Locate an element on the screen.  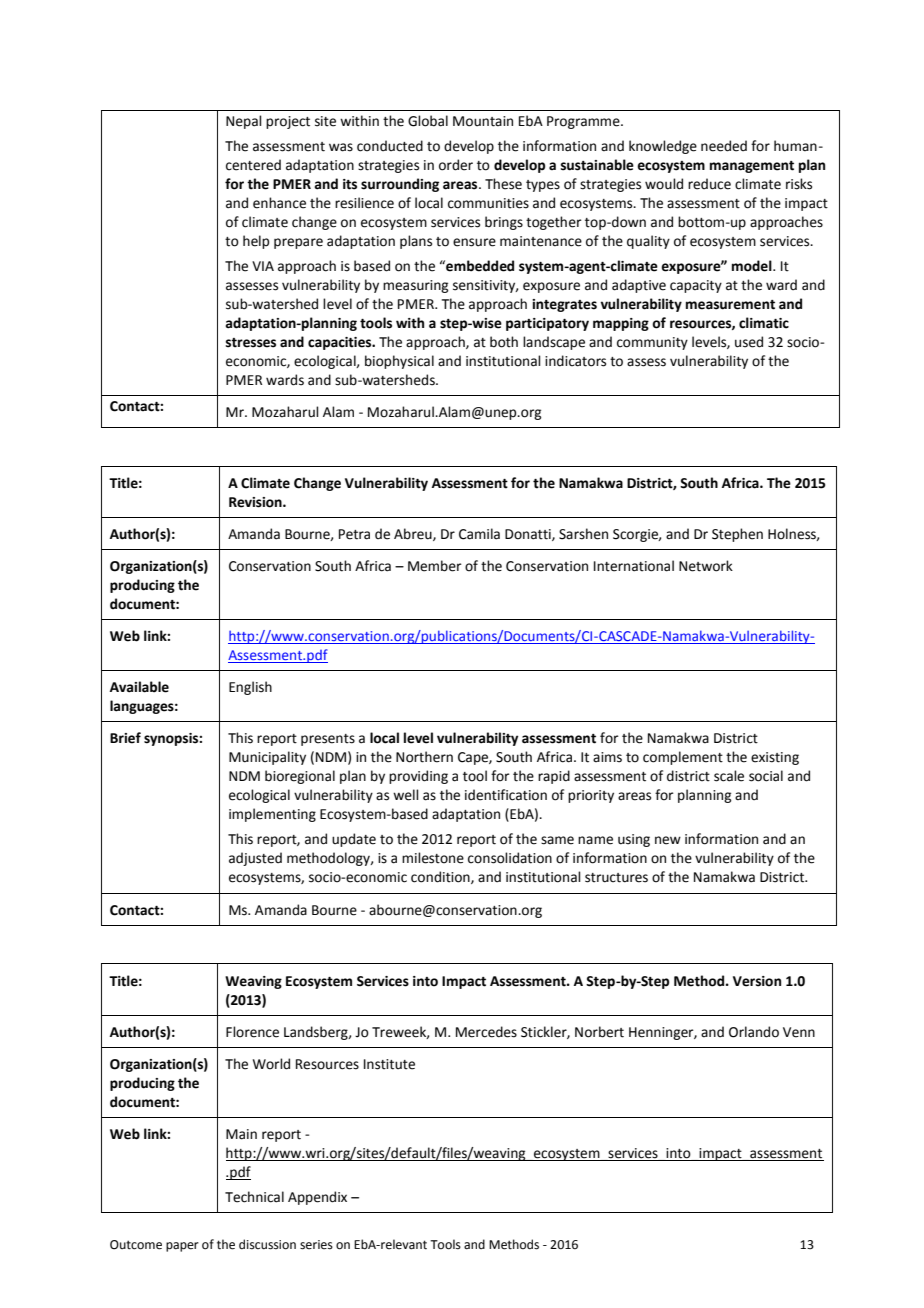
needed is located at coordinates (724, 146).
